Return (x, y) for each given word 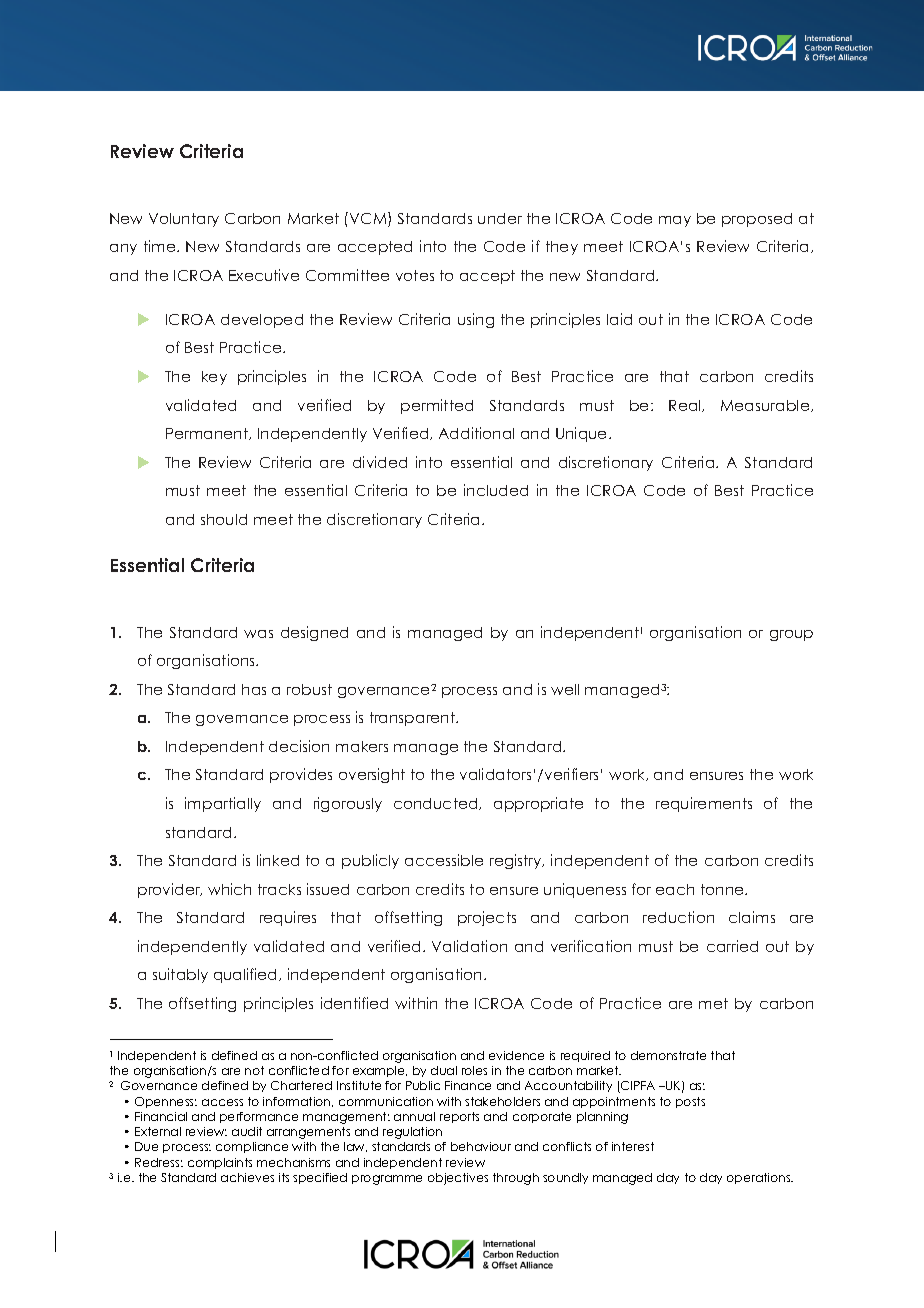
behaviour (481, 1146)
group (791, 635)
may (675, 221)
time (161, 246)
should (224, 519)
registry (517, 861)
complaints (220, 1163)
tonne (723, 889)
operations (760, 1178)
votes (415, 275)
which (229, 889)
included (496, 490)
